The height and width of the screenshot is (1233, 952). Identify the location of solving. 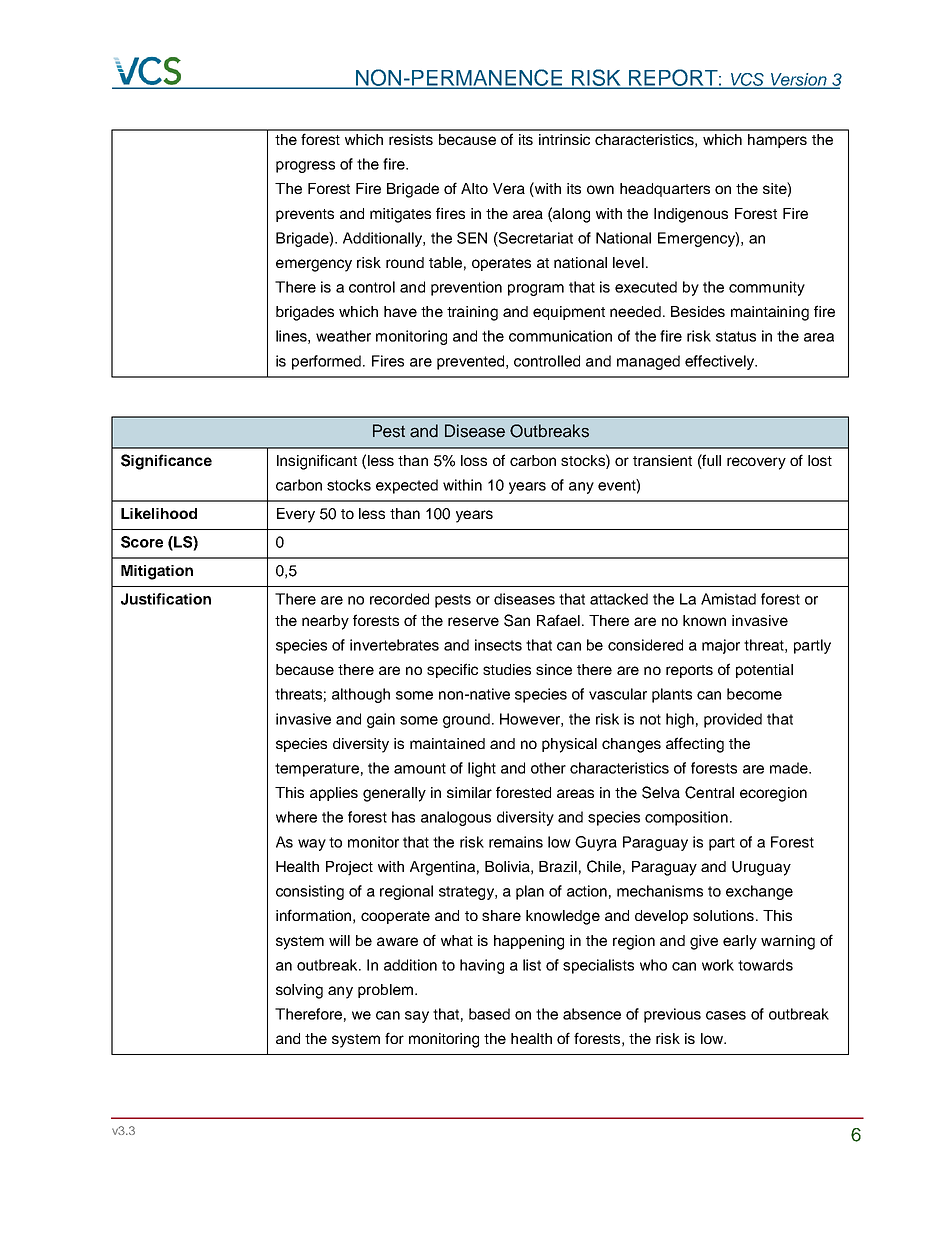
(299, 991).
